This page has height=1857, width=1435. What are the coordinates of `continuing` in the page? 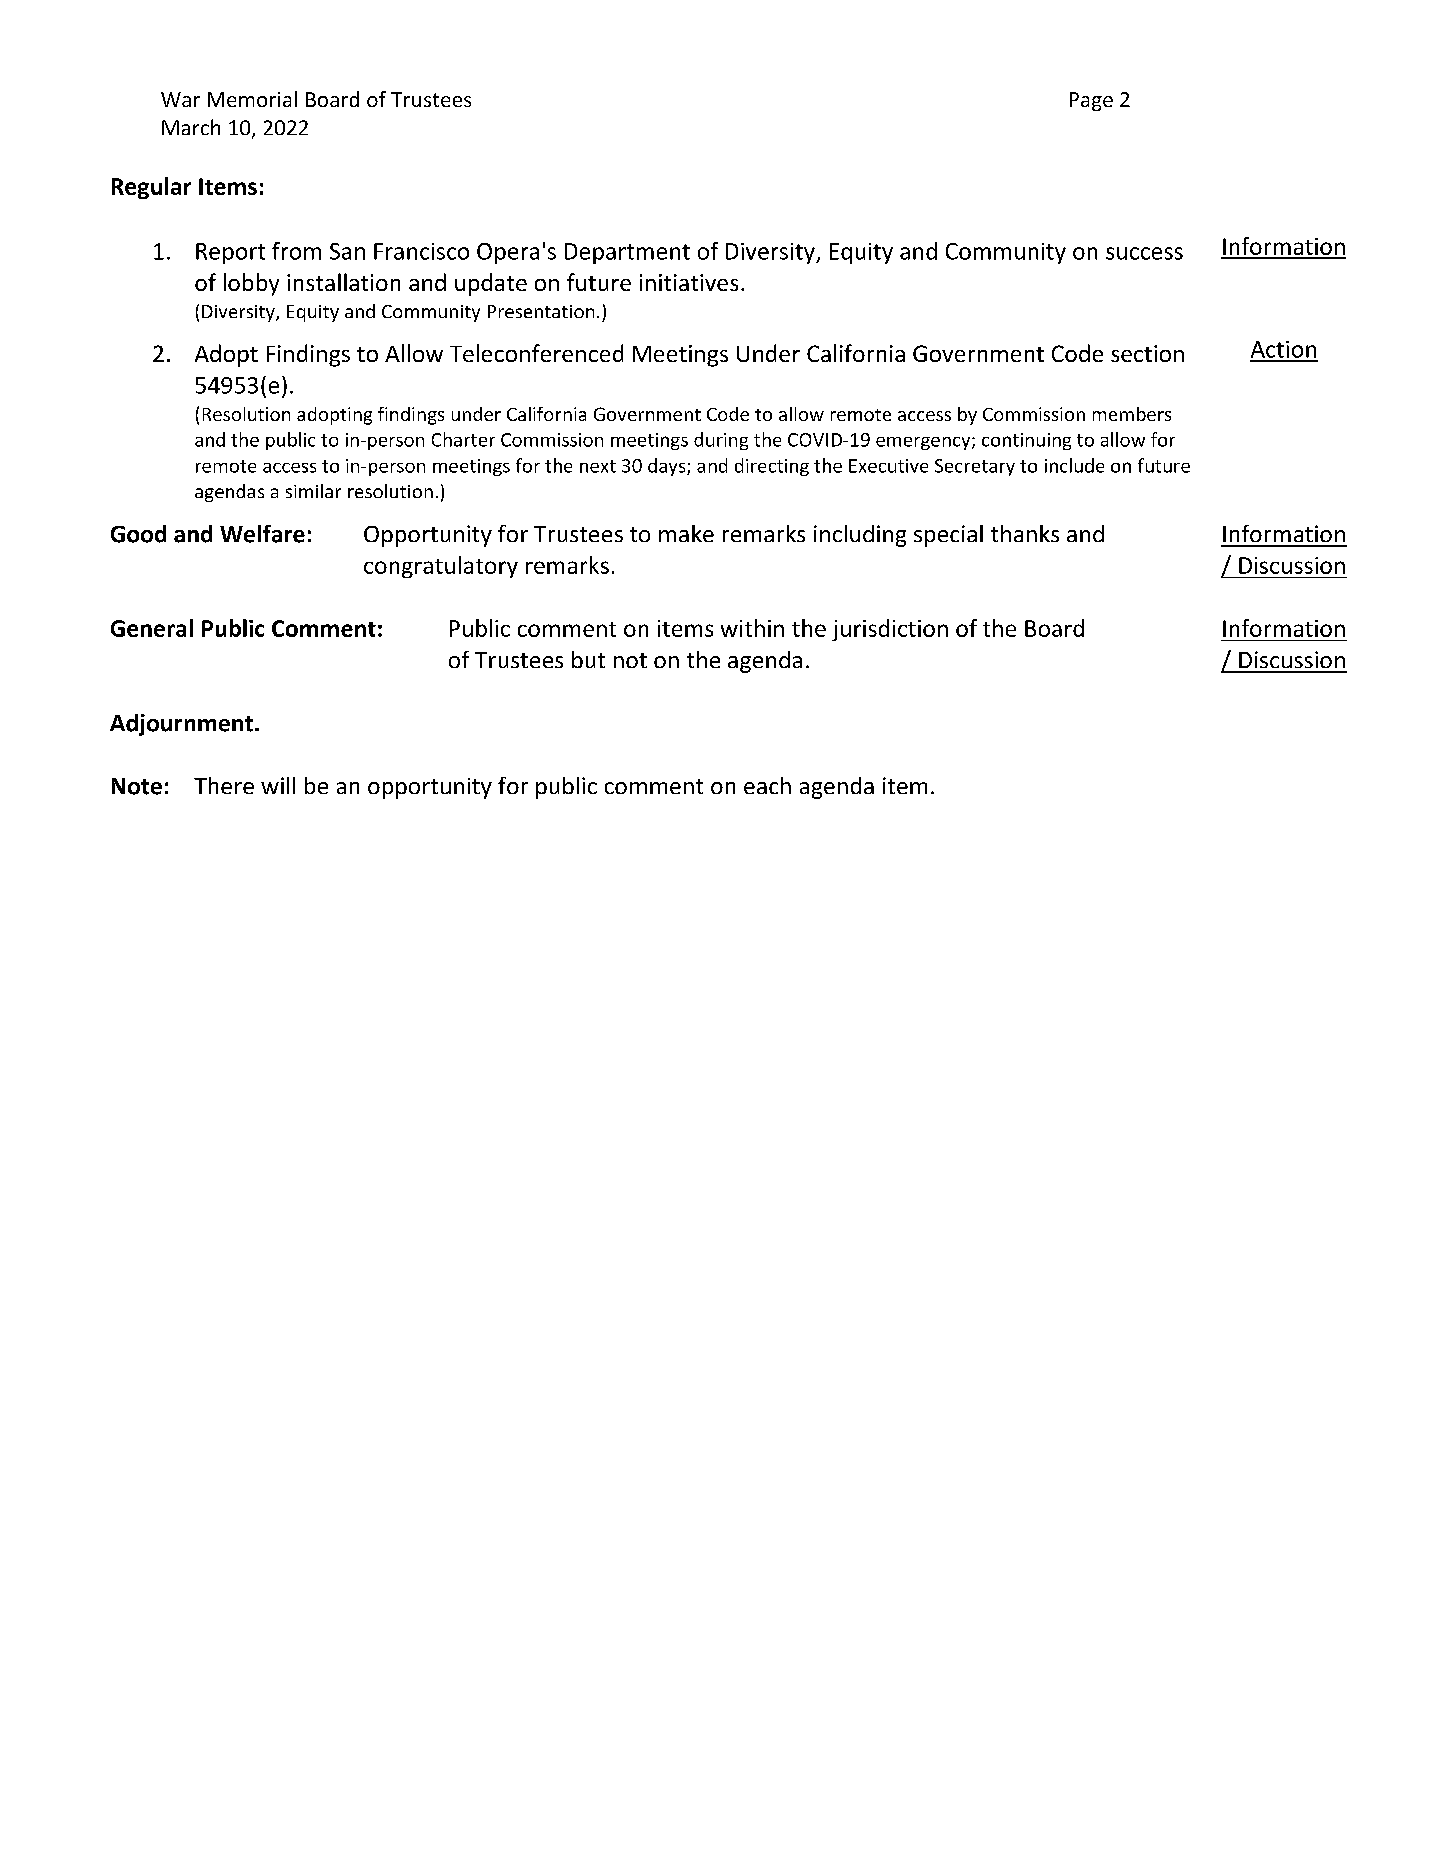 It's located at (1026, 441).
